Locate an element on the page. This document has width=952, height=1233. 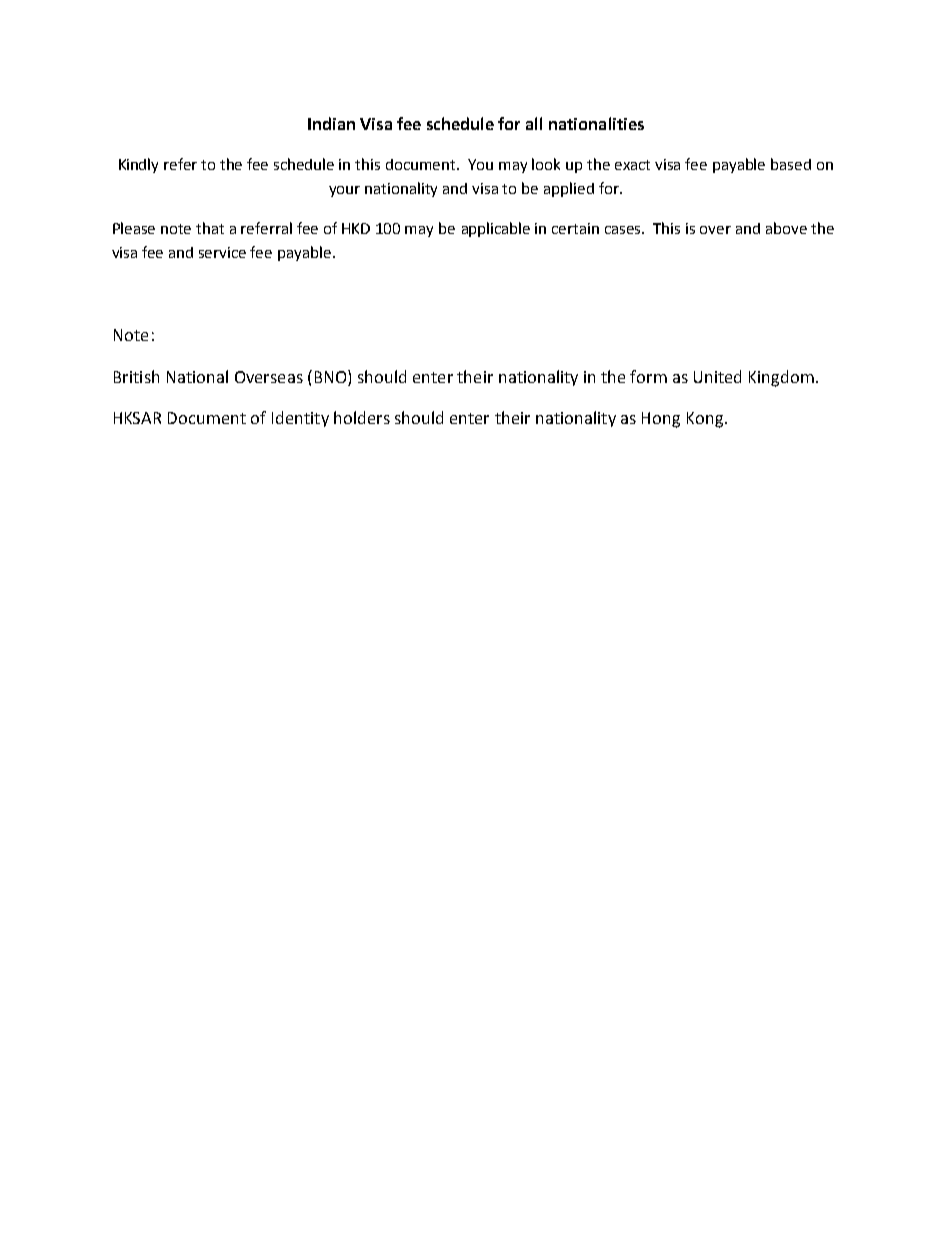
form is located at coordinates (648, 376).
